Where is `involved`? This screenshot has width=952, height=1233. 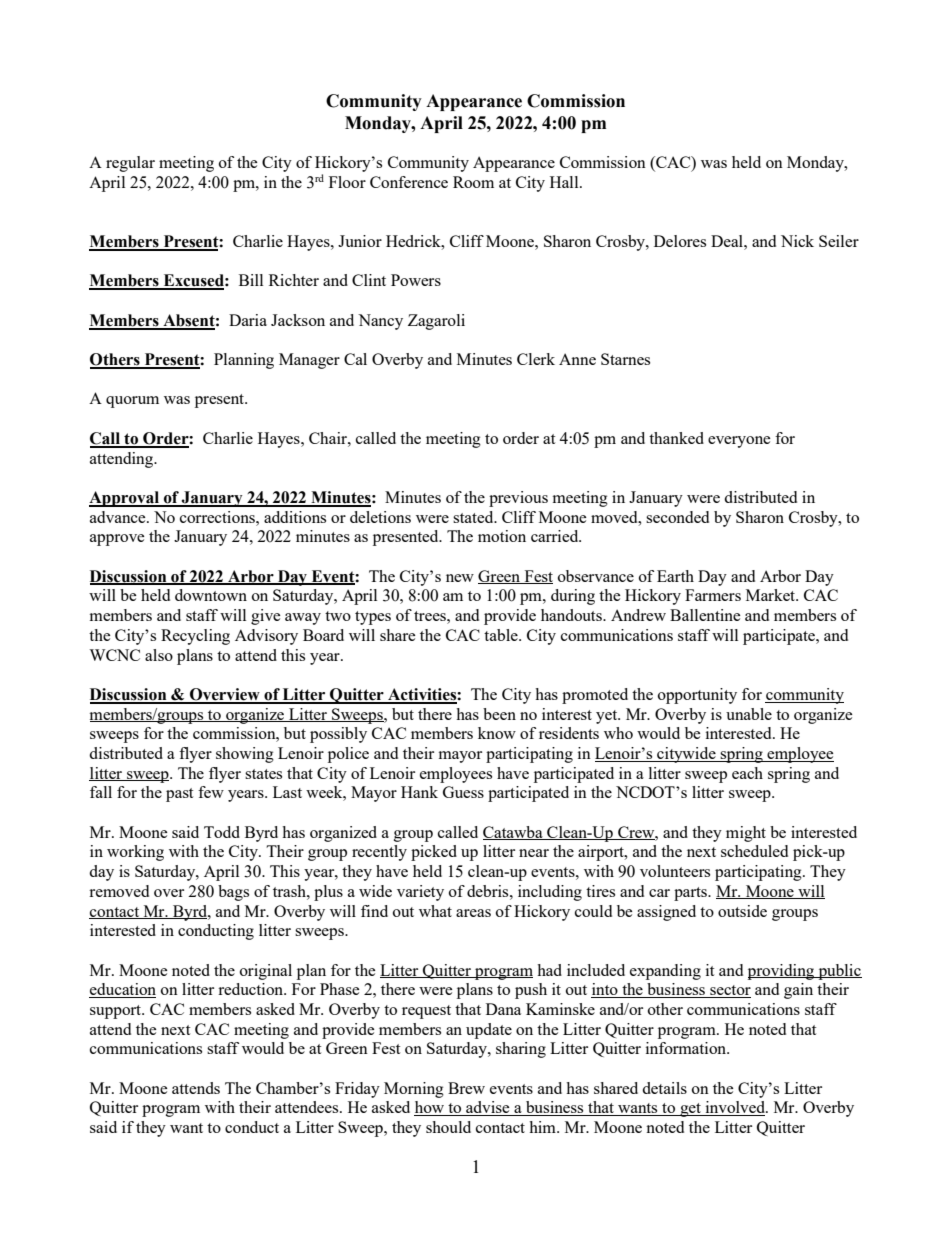 involved is located at coordinates (735, 1108).
